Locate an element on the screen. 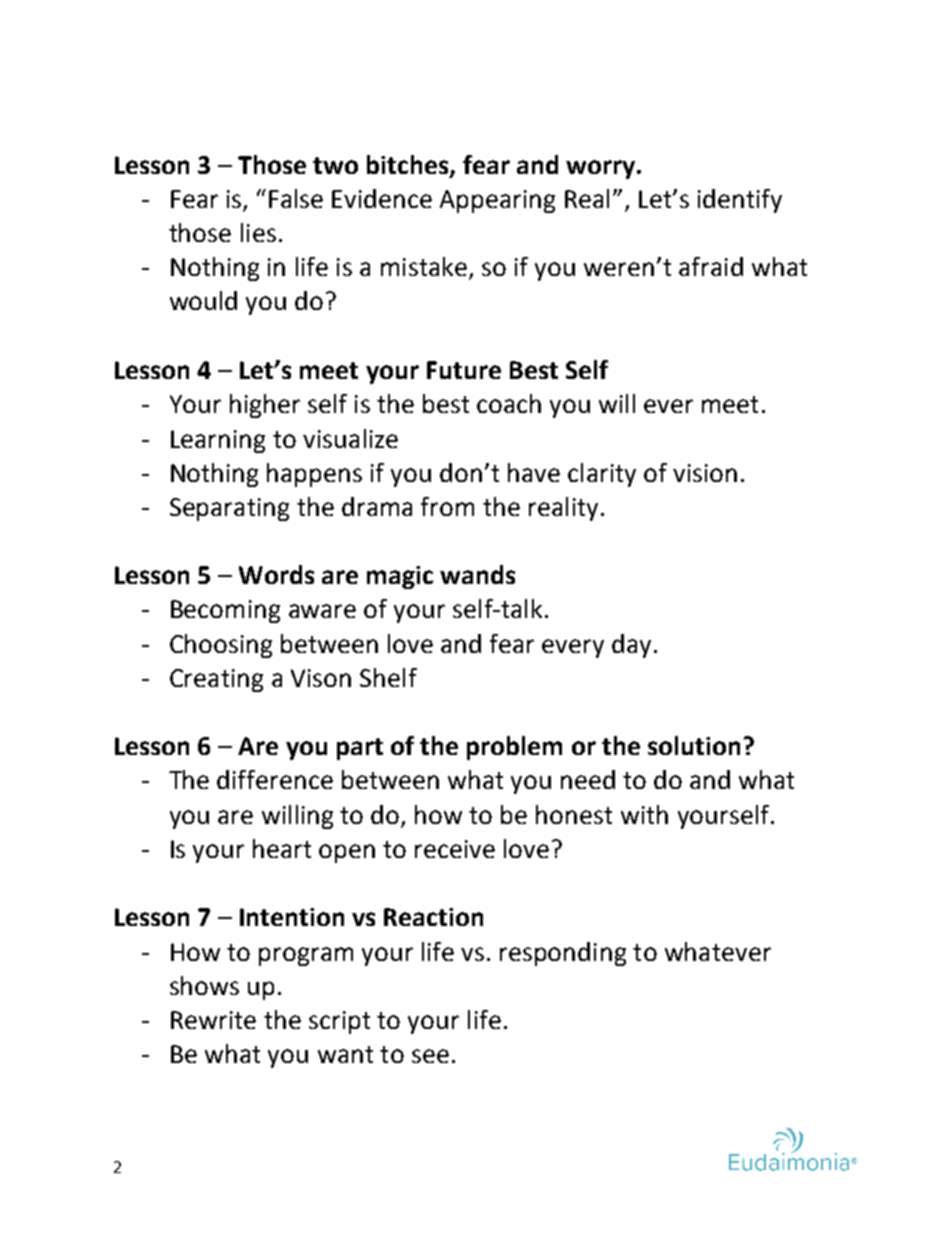 The height and width of the screenshot is (1233, 952). Rewrite is located at coordinates (213, 1020).
